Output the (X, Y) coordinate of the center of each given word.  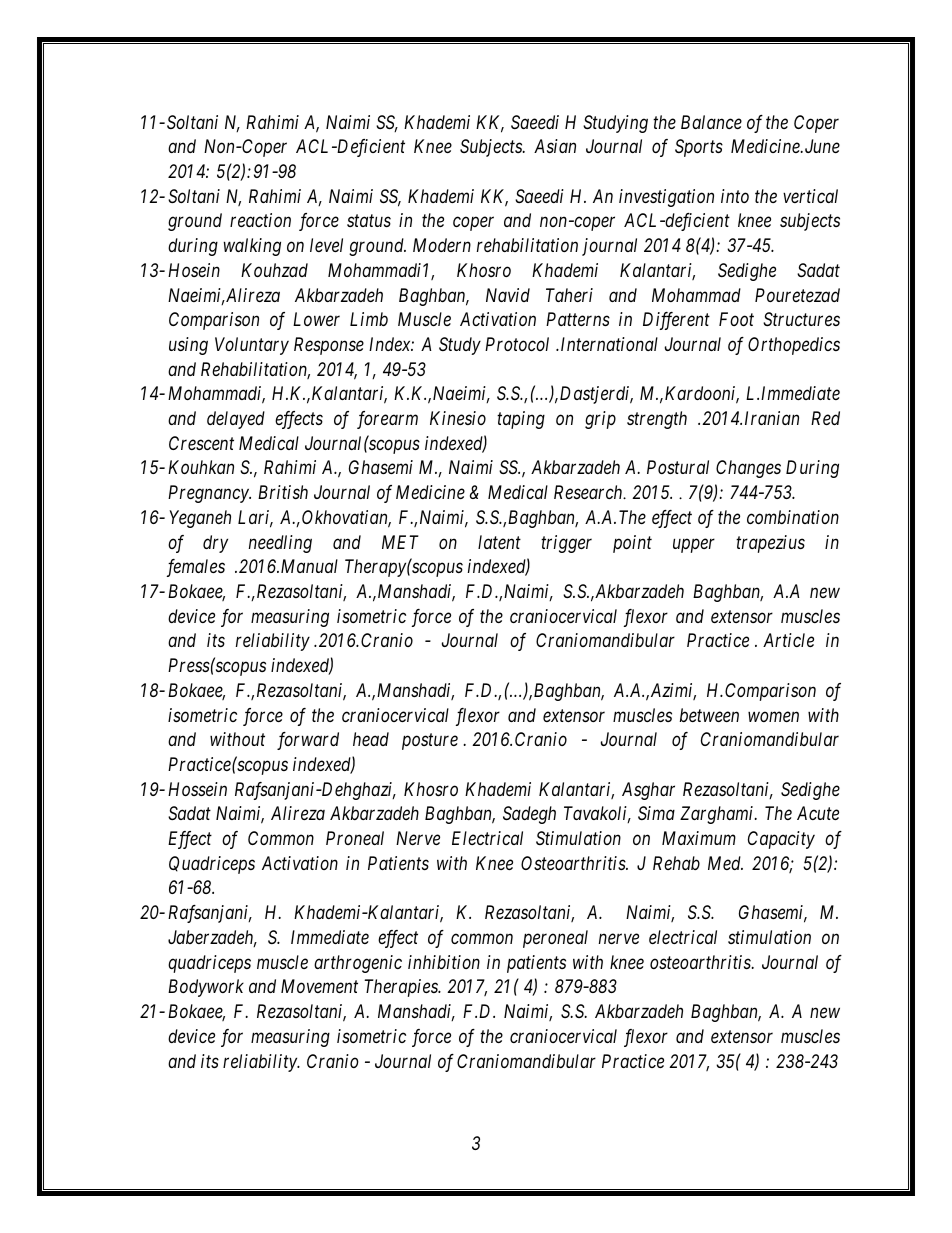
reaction (260, 220)
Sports (699, 148)
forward (308, 741)
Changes (748, 469)
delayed (236, 420)
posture (430, 742)
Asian (555, 146)
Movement (319, 986)
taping (521, 420)
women (773, 716)
